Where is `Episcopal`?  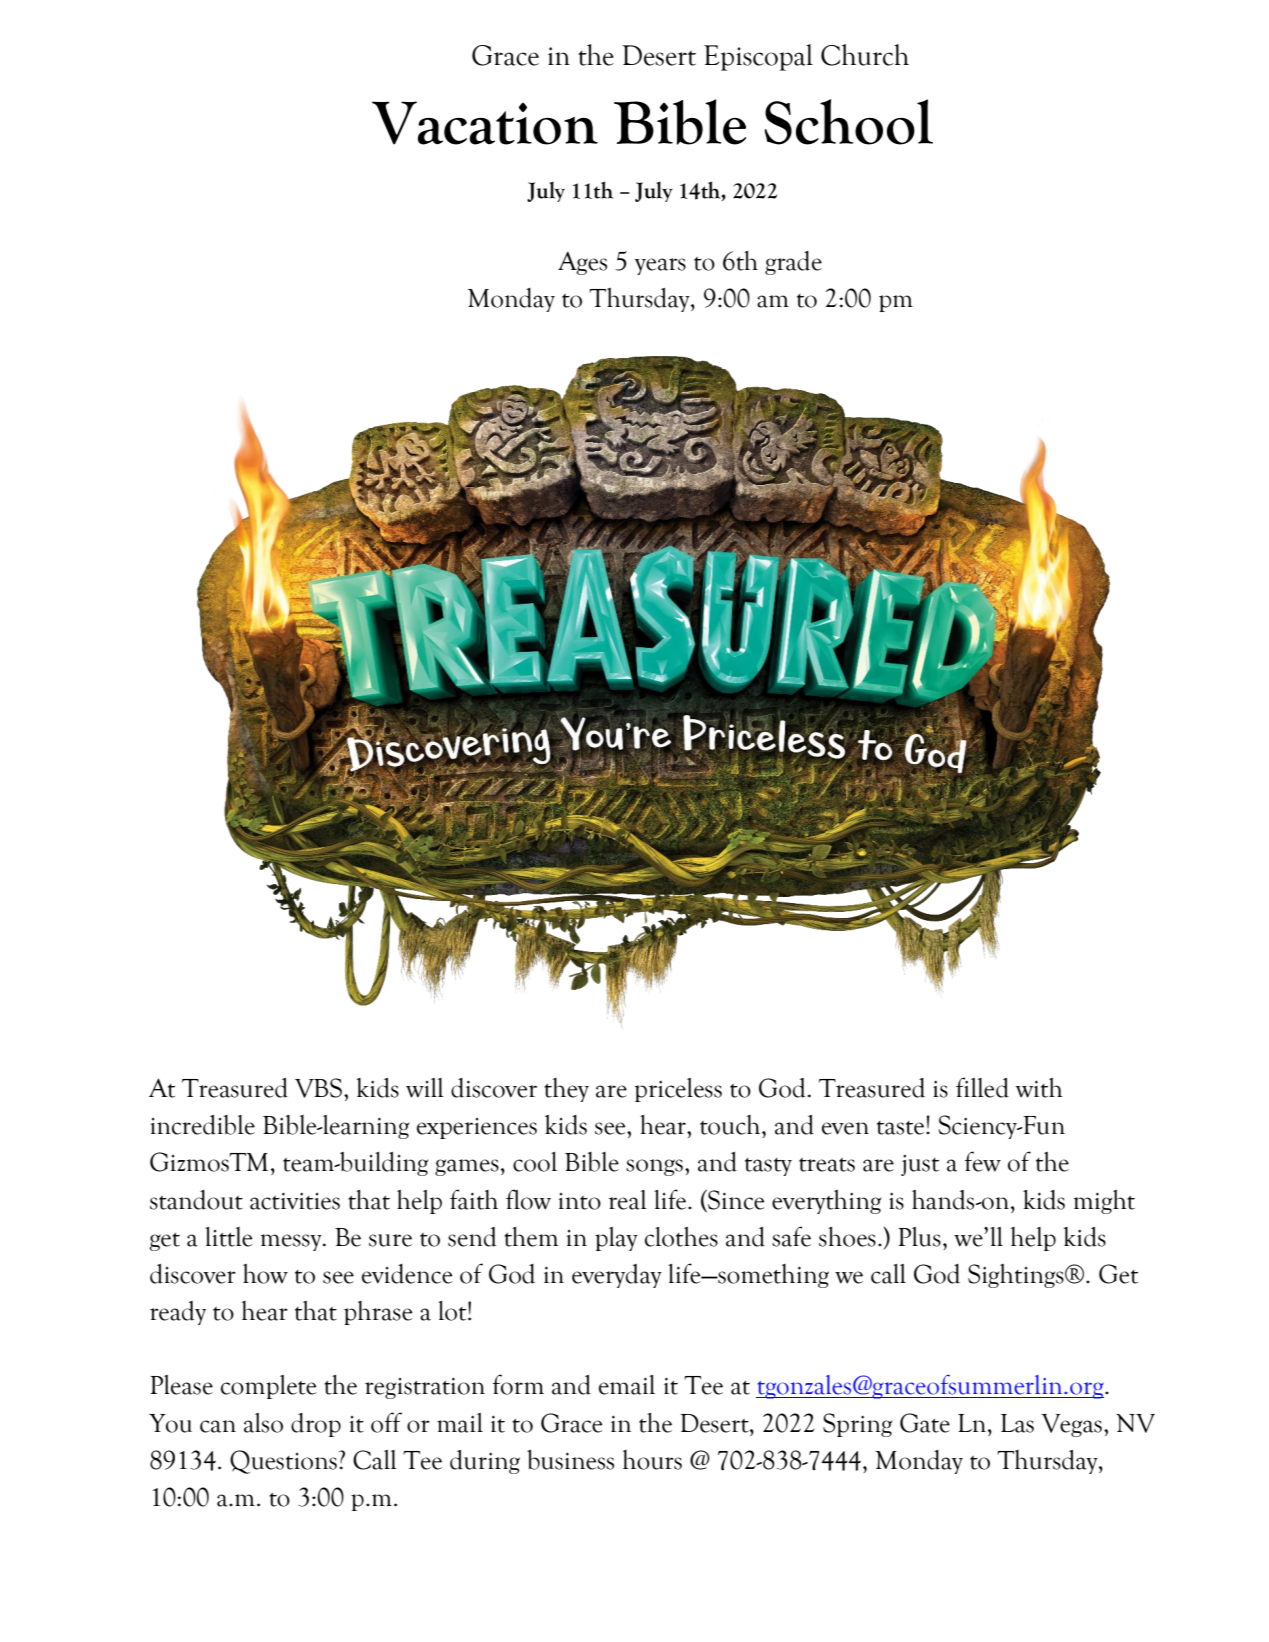 Episcopal is located at coordinates (758, 57).
